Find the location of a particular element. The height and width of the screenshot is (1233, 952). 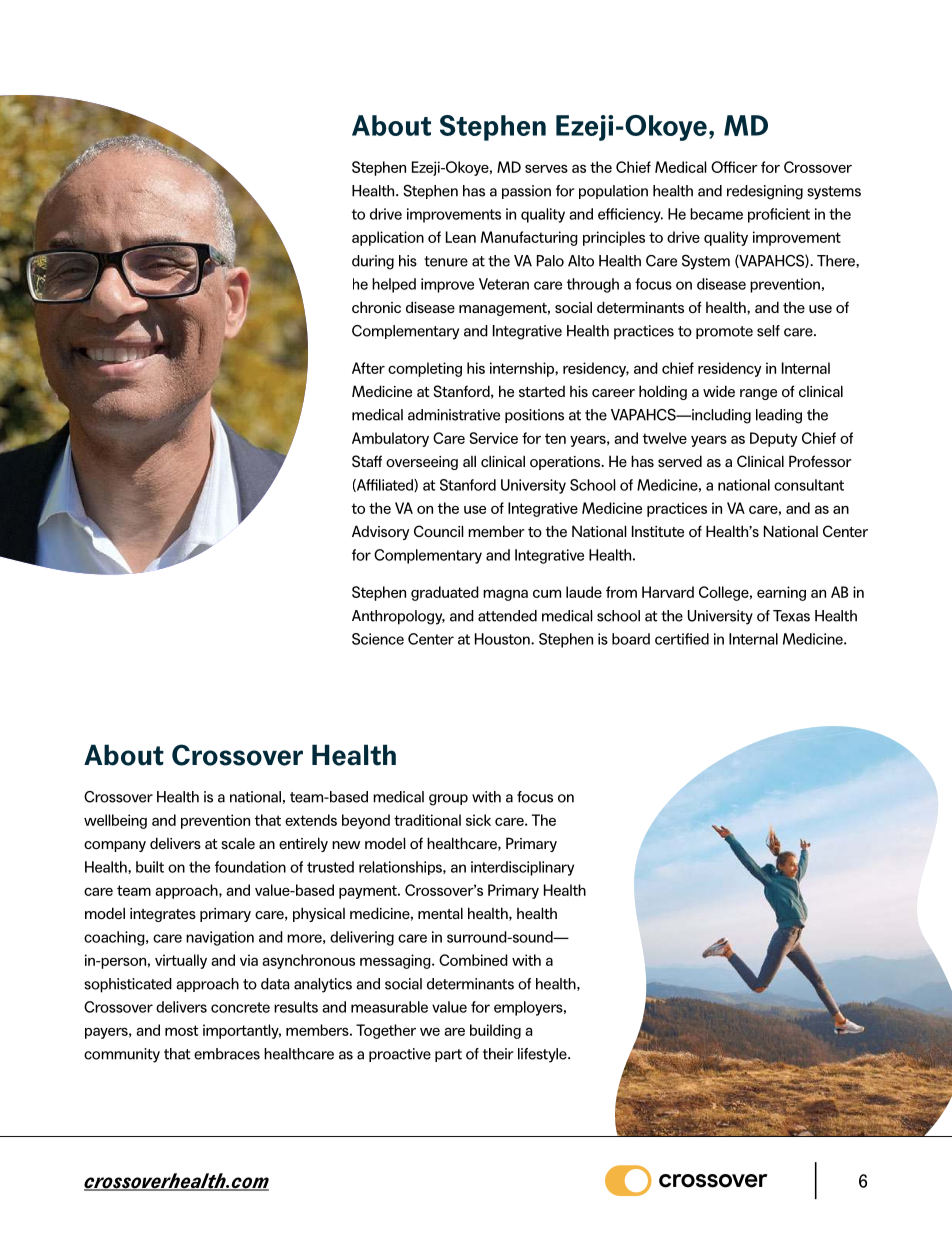

scale is located at coordinates (238, 843).
